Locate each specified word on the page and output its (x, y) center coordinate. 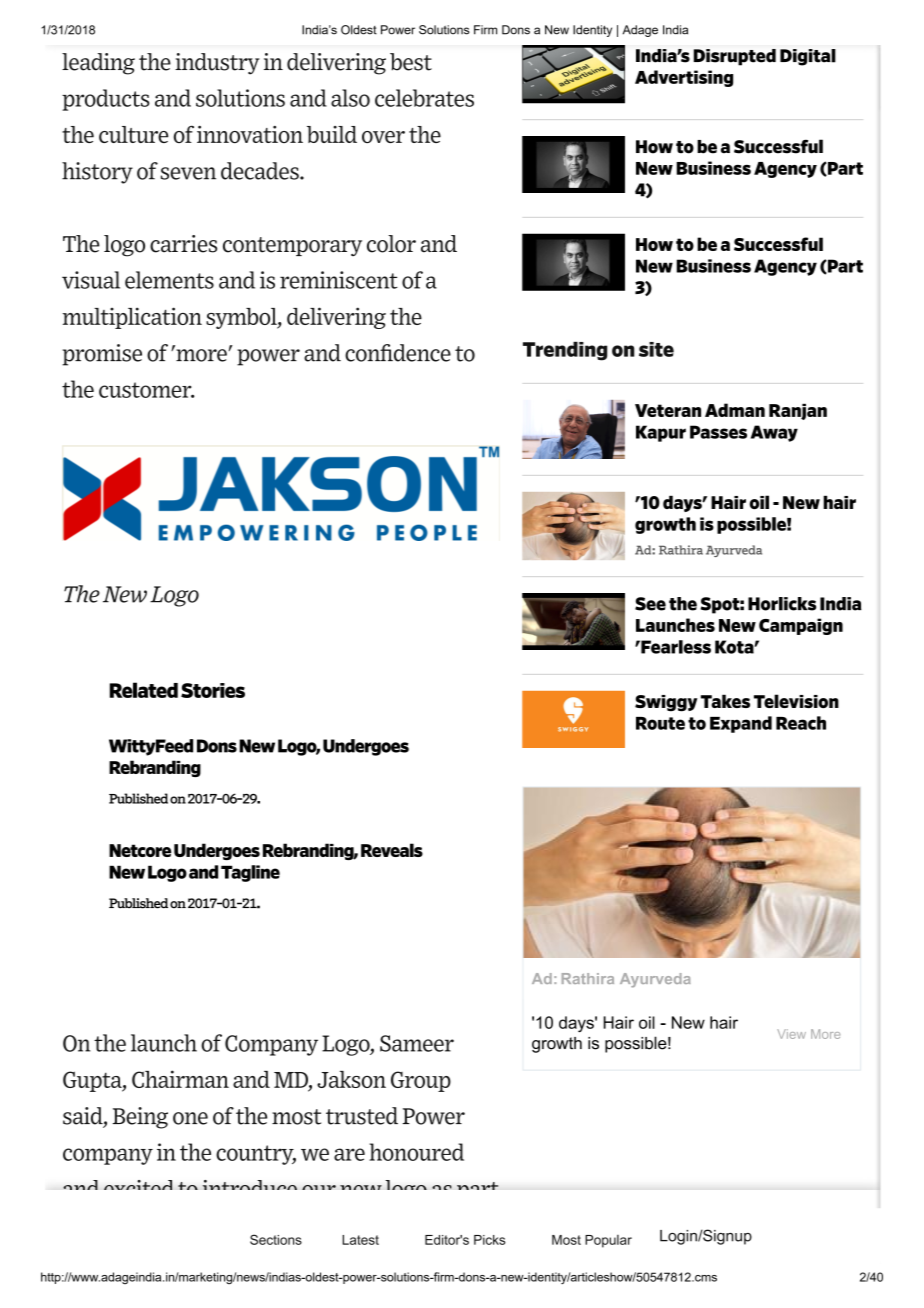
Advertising (684, 78)
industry (217, 64)
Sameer (417, 1043)
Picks (490, 1240)
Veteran (668, 410)
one (190, 1118)
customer (146, 390)
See (650, 604)
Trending (565, 351)
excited (138, 1185)
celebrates (424, 98)
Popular (608, 1241)
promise (102, 355)
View (791, 1034)
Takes (725, 701)
